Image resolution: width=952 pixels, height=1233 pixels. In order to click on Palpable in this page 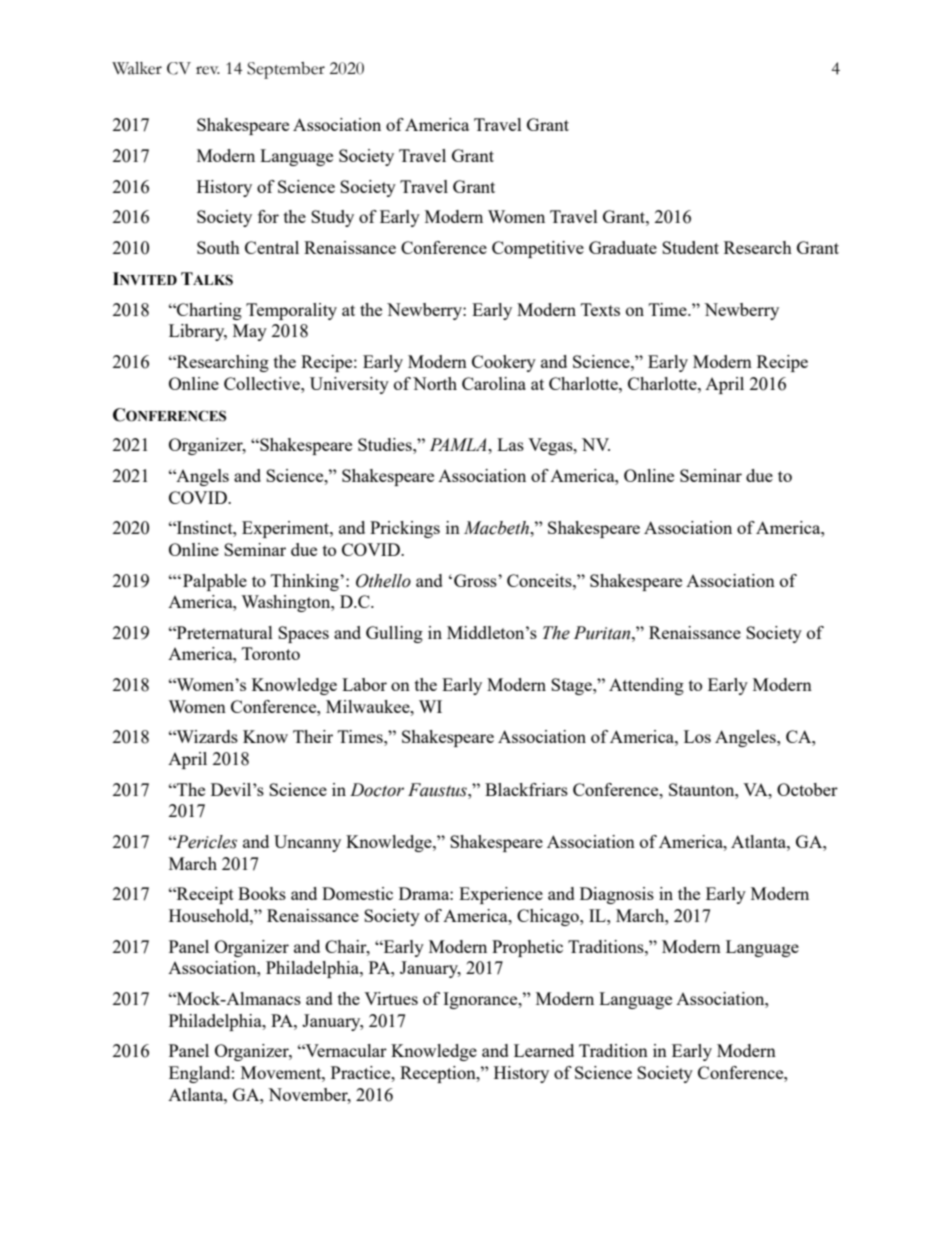, I will do `click(215, 582)`.
